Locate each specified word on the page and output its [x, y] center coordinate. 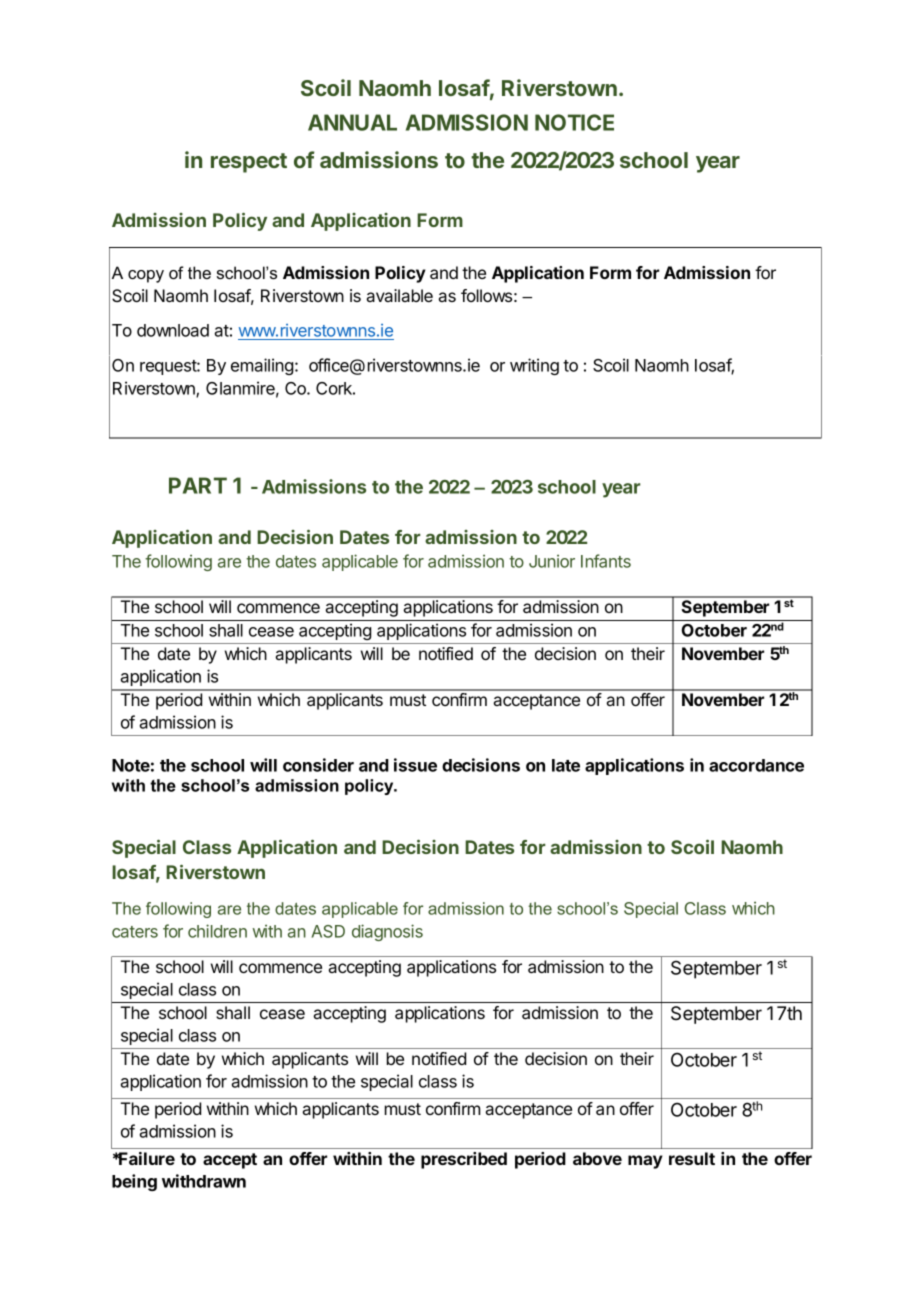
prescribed [464, 1160]
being [134, 1182]
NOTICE [574, 122]
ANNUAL [352, 122]
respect [249, 163]
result [692, 1158]
